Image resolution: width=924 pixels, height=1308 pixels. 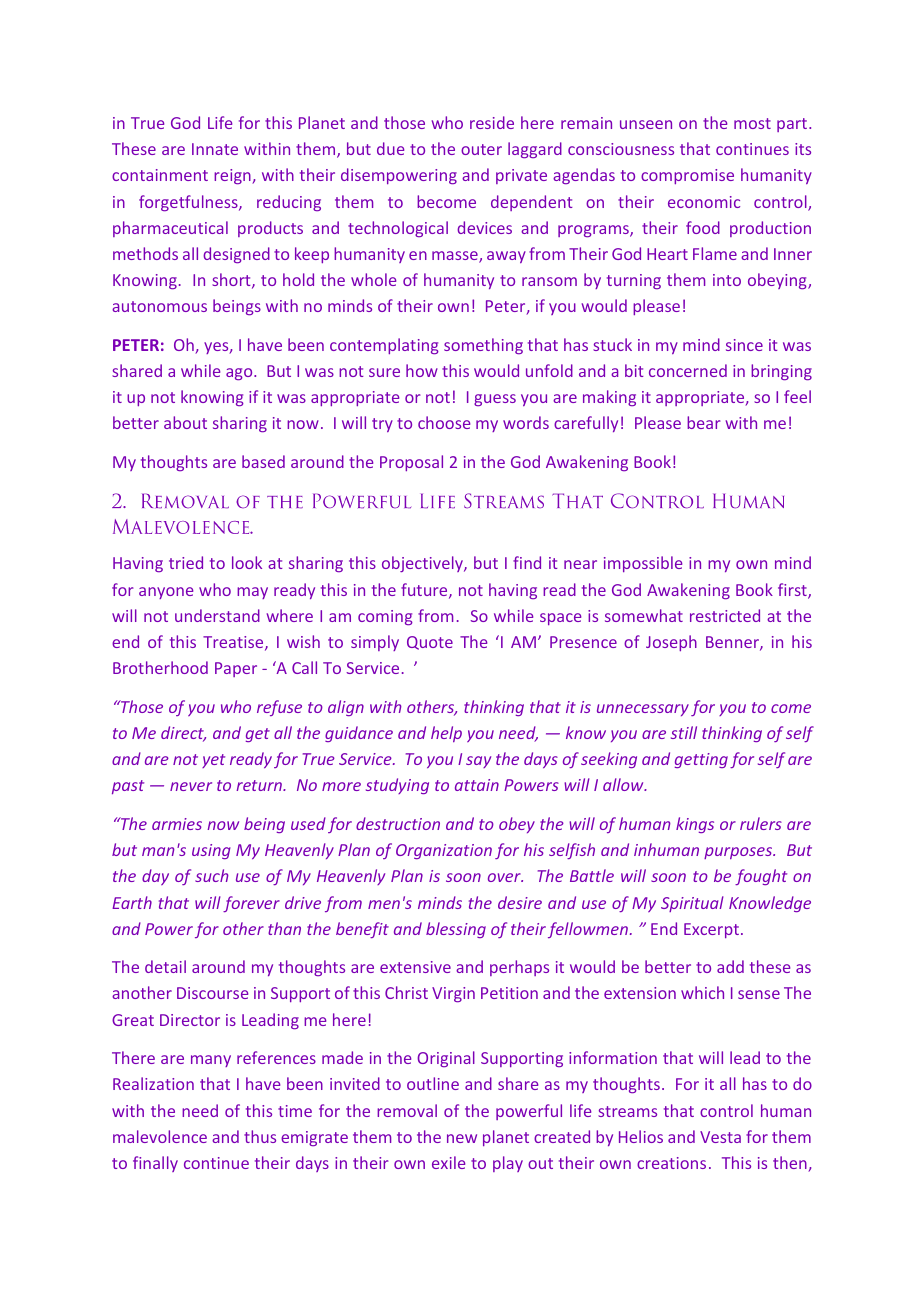 I want to click on bear, so click(x=704, y=422).
